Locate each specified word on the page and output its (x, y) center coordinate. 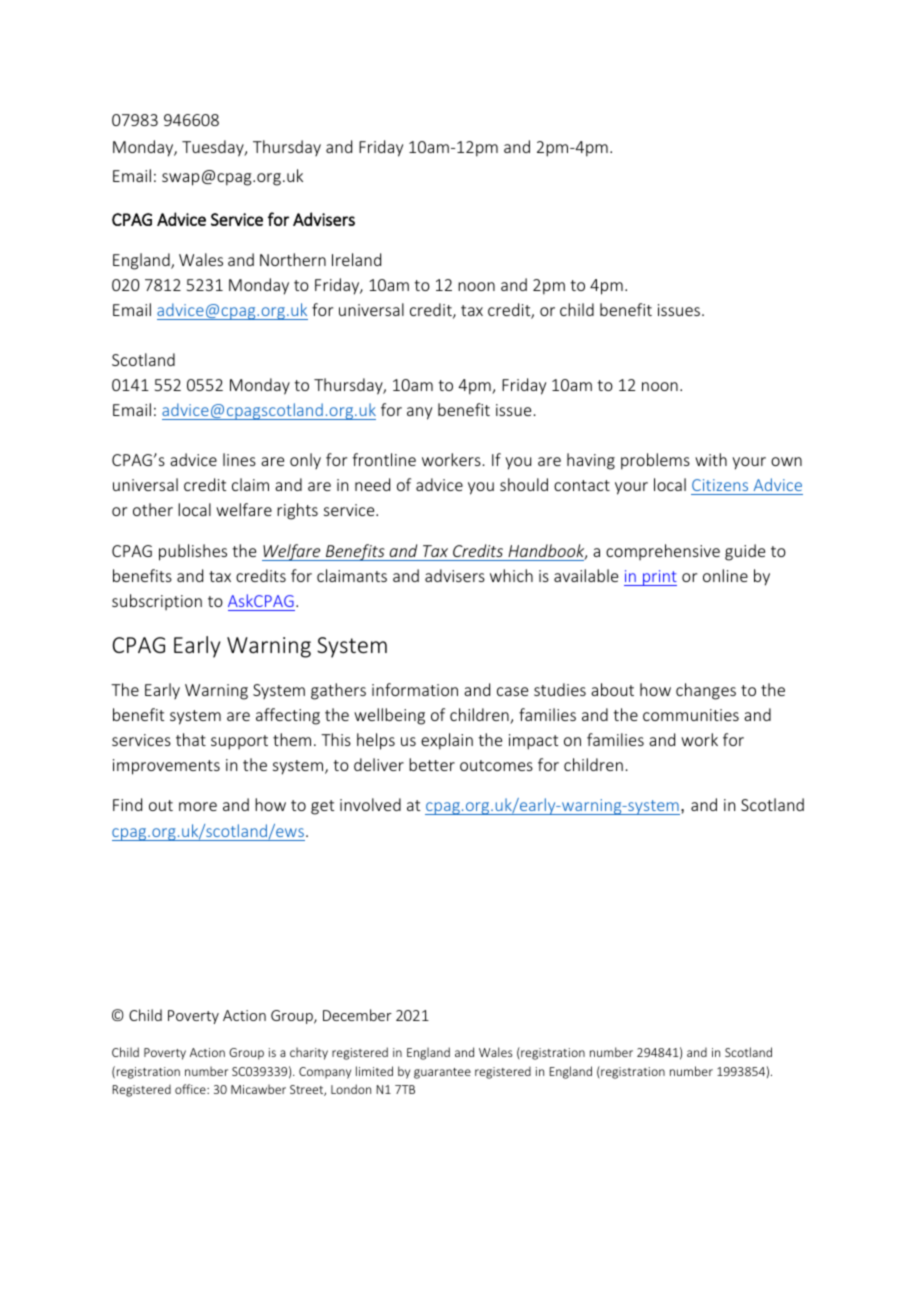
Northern (293, 259)
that (191, 739)
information (415, 689)
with (711, 459)
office (191, 1089)
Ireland (356, 259)
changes (706, 691)
